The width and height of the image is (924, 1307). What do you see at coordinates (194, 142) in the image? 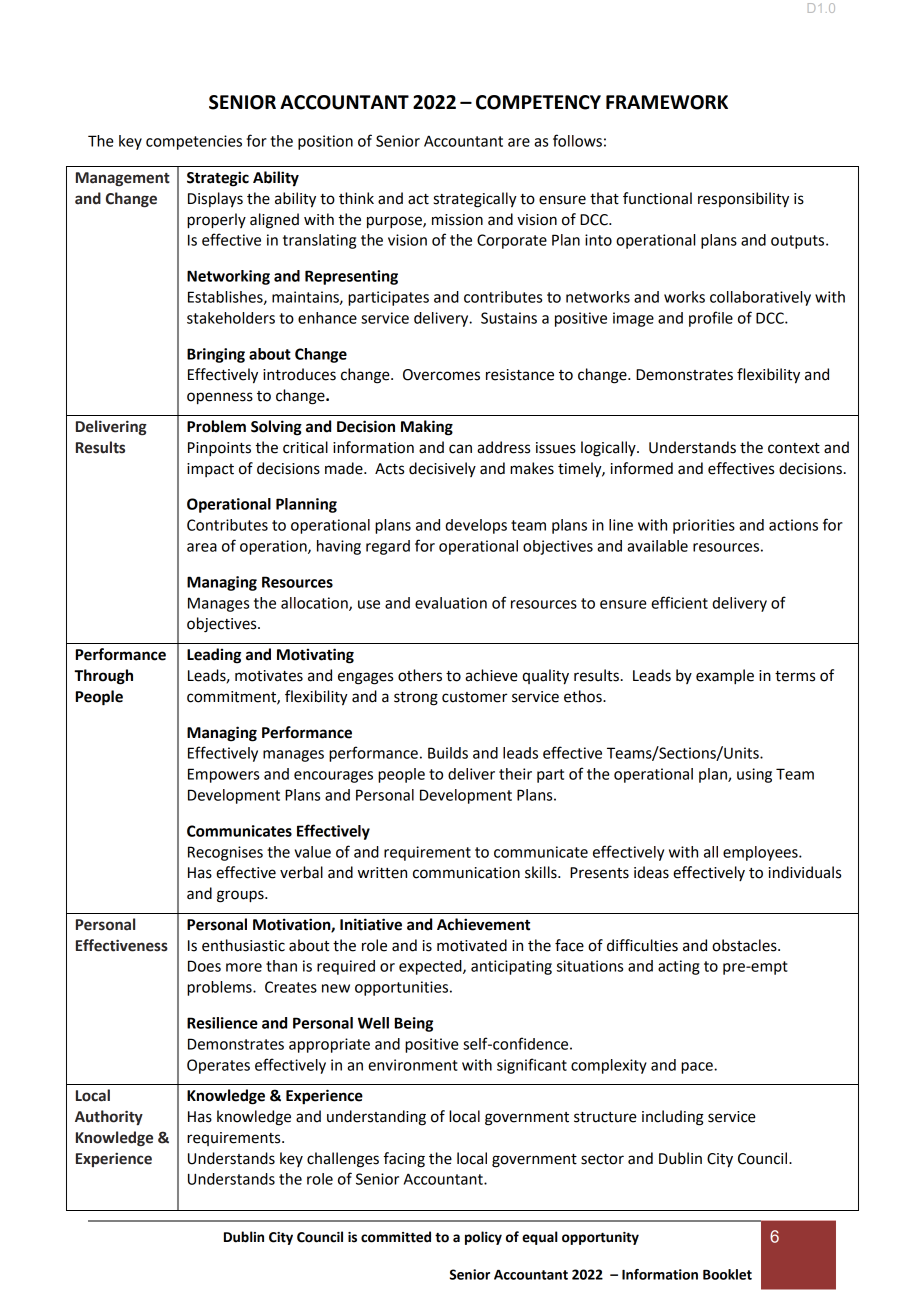
I see `competencies` at bounding box center [194, 142].
